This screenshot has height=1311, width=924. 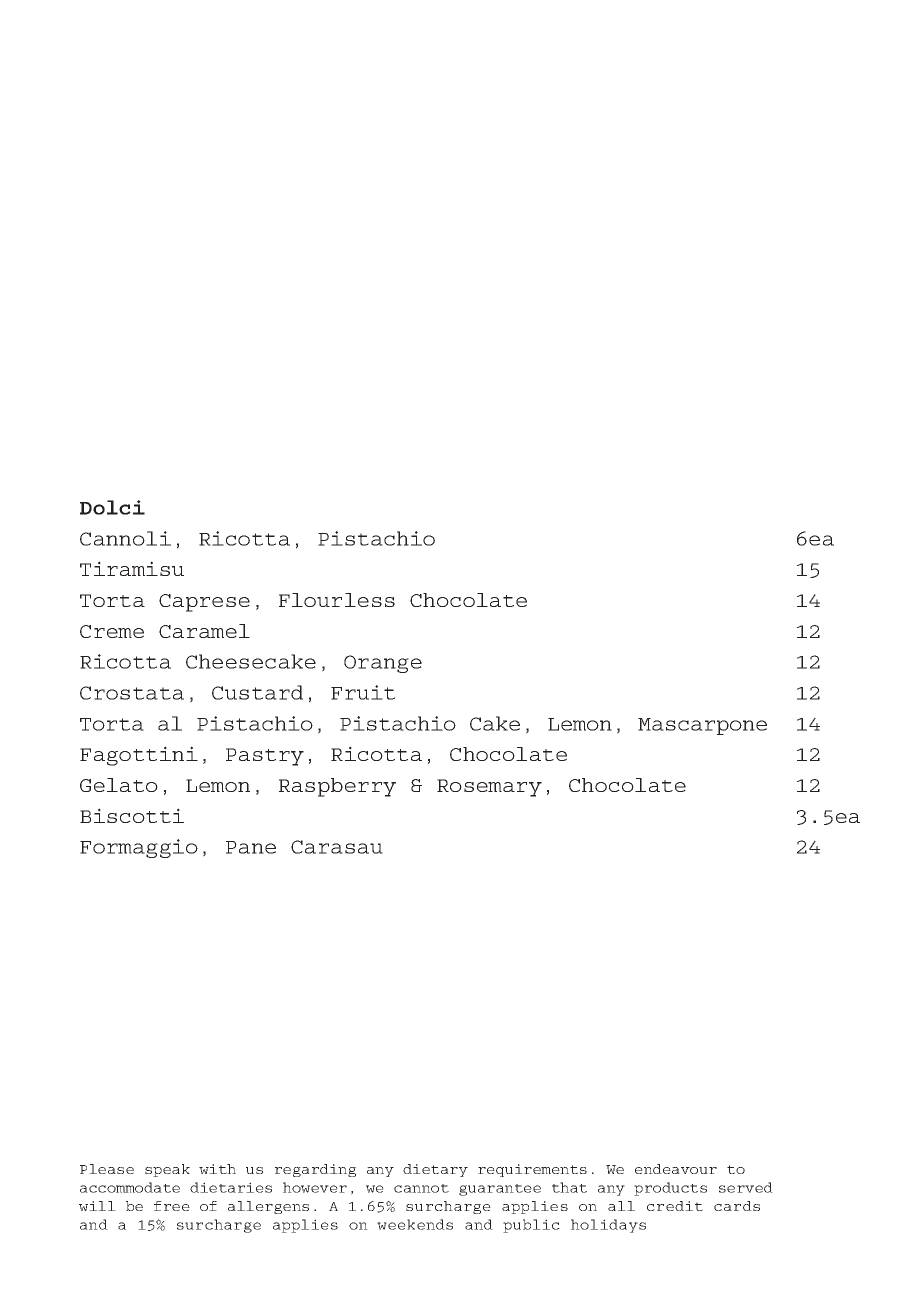 What do you see at coordinates (702, 726) in the screenshot?
I see `Mascarpone` at bounding box center [702, 726].
